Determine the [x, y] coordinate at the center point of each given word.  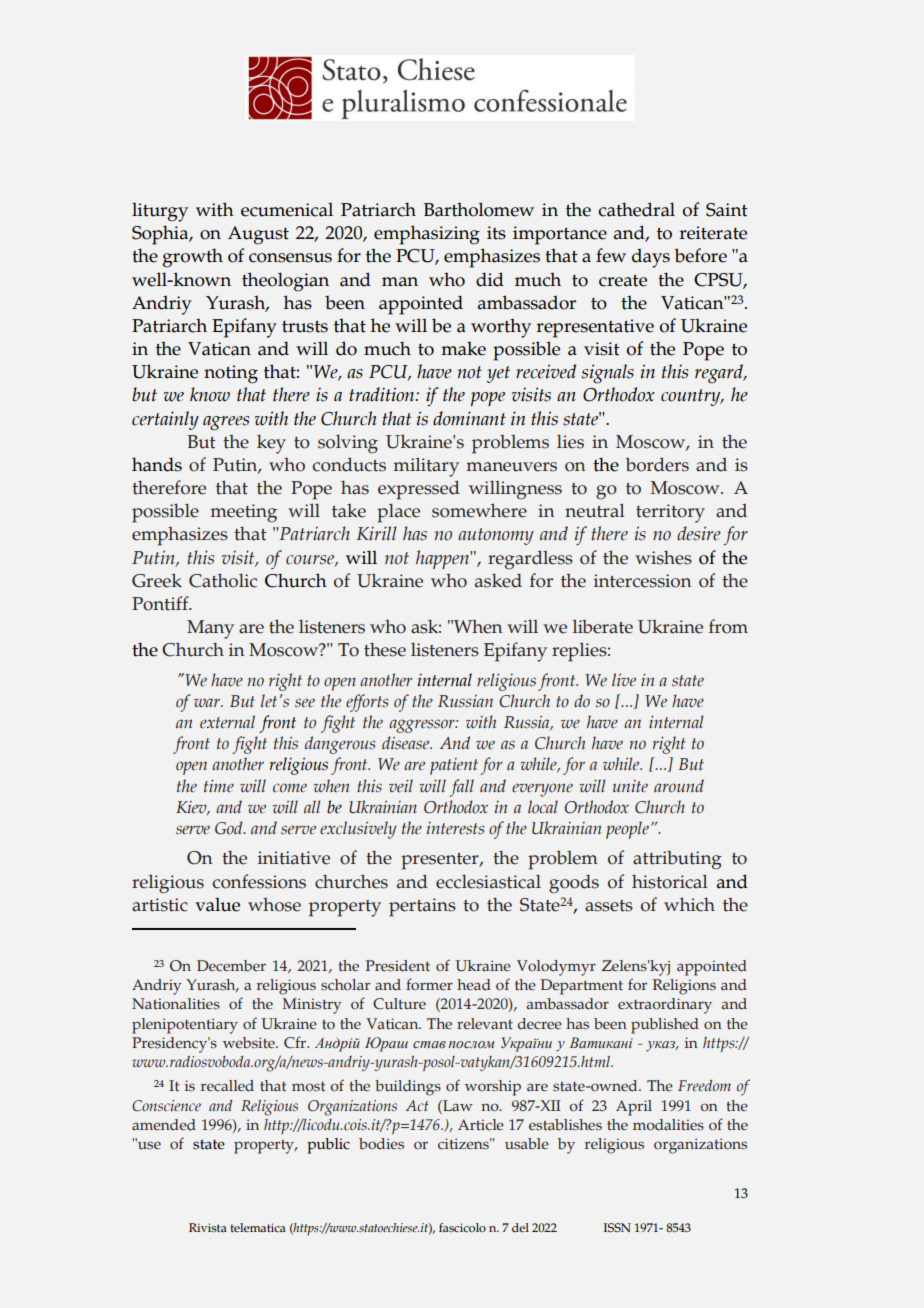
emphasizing [427, 235]
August [258, 235]
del [520, 1227]
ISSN [617, 1227]
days [651, 258]
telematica [258, 1227]
